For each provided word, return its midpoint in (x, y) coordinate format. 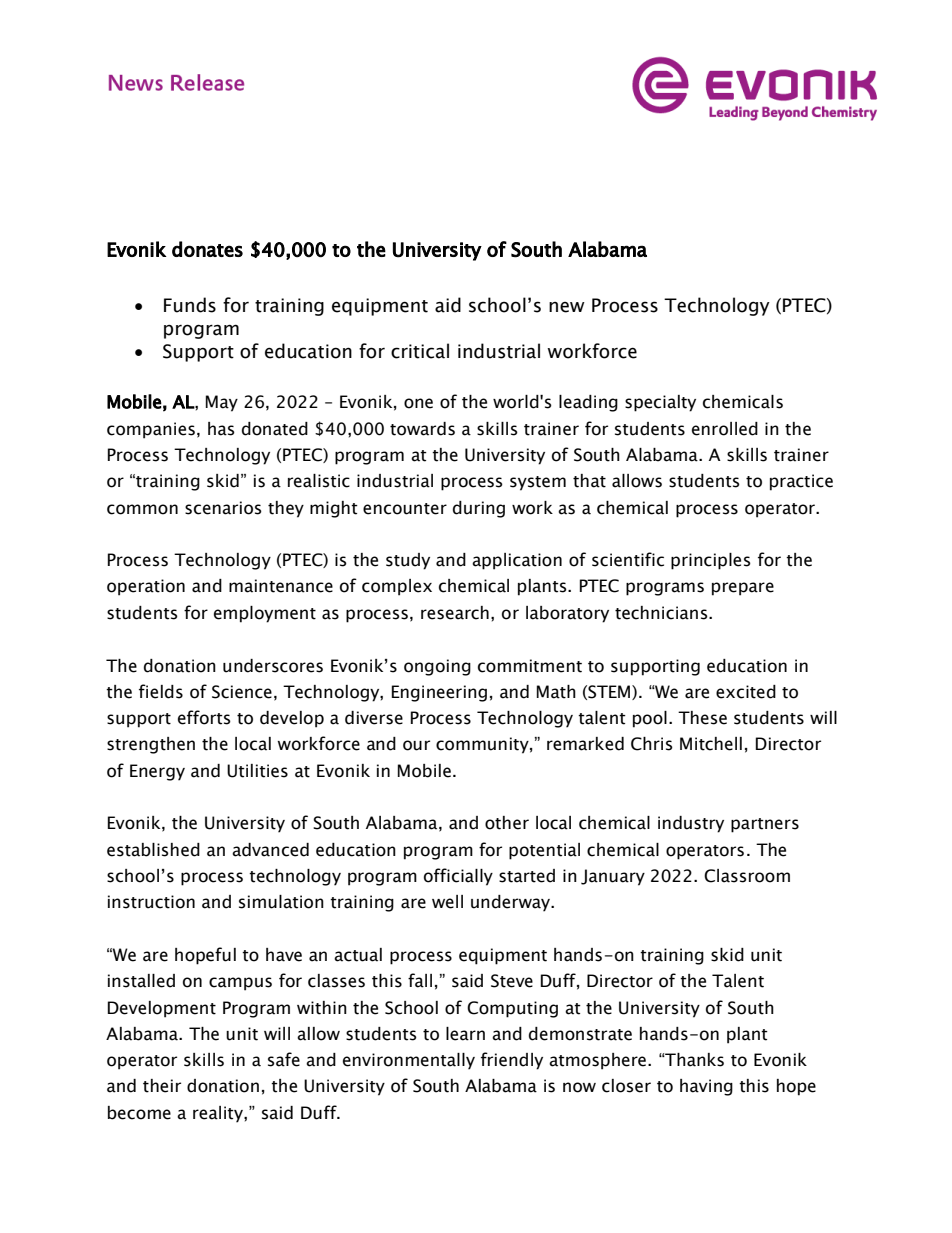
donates (207, 249)
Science (242, 692)
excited (746, 692)
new (567, 307)
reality (219, 1114)
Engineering (439, 693)
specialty (660, 403)
